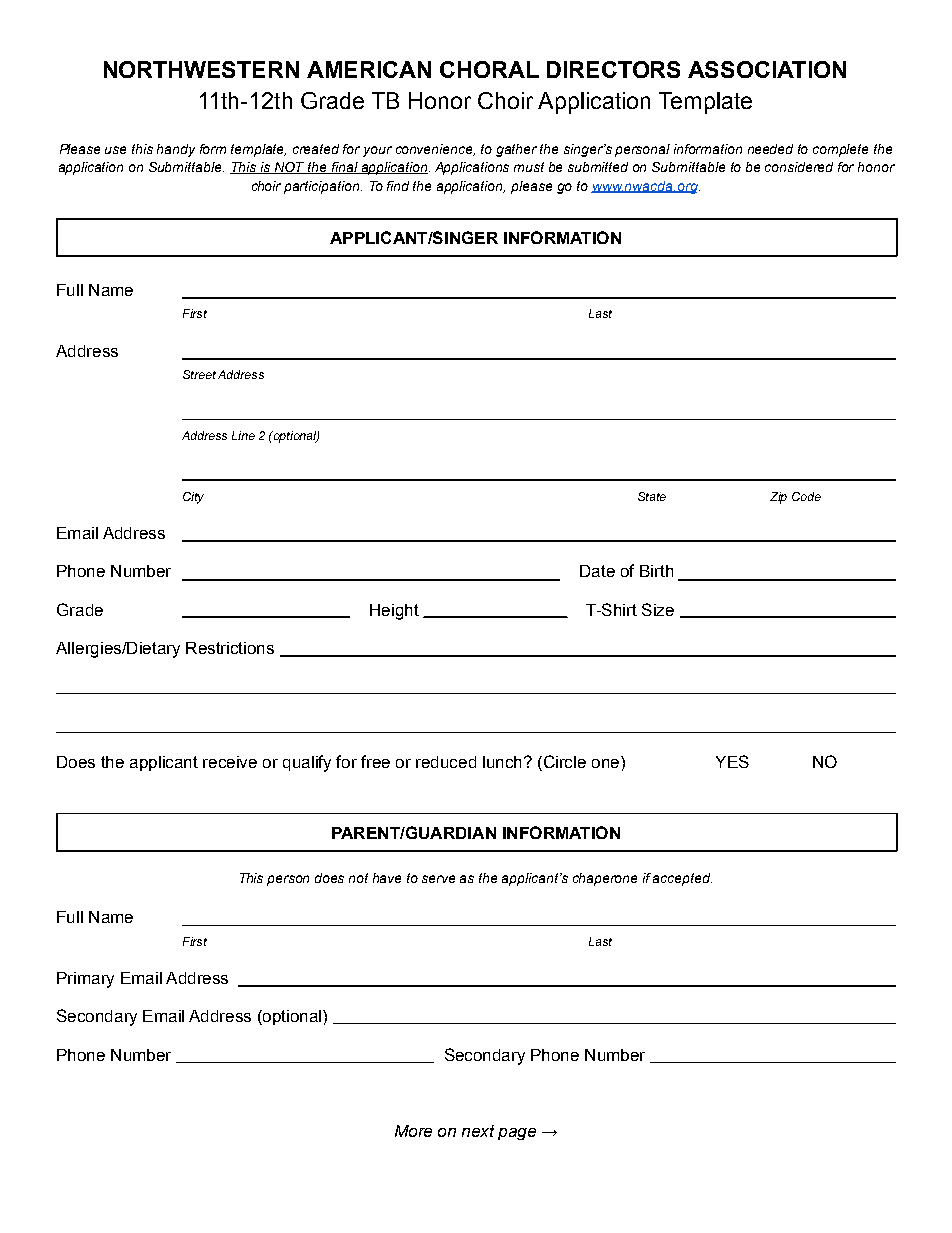  I want to click on Restrictions, so click(230, 648).
